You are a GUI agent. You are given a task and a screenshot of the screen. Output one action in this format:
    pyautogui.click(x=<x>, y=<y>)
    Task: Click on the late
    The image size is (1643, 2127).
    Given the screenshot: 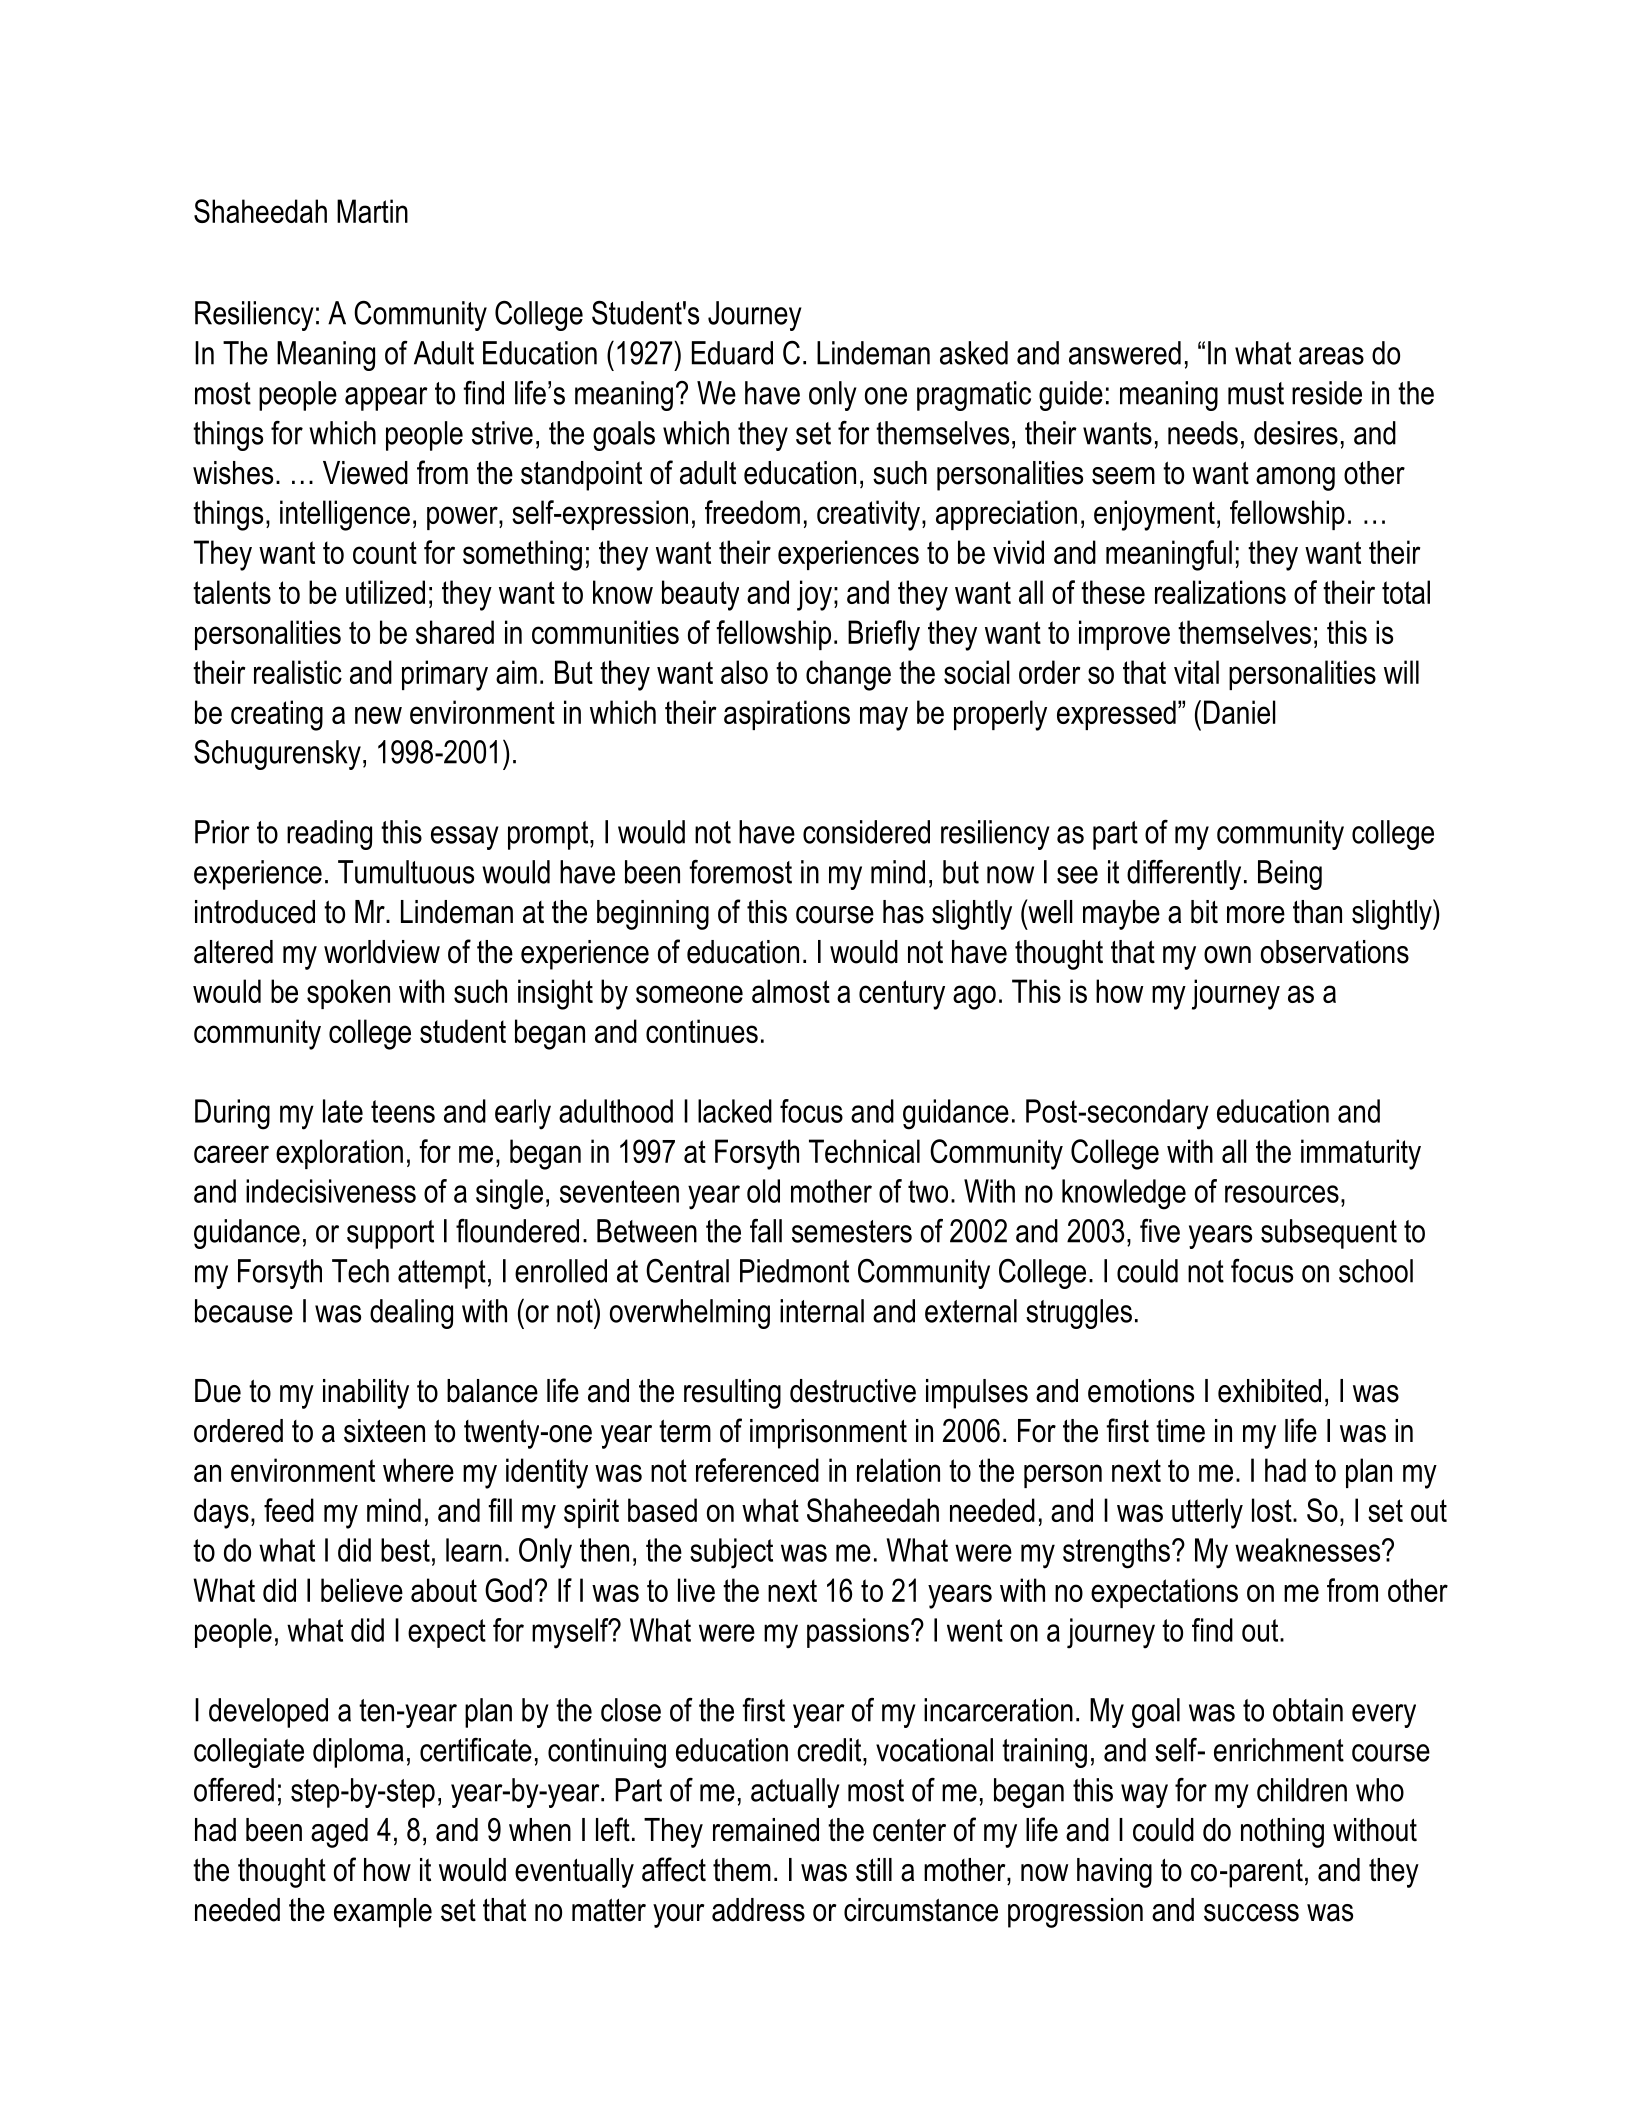 What is the action you would take?
    pyautogui.click(x=343, y=1111)
